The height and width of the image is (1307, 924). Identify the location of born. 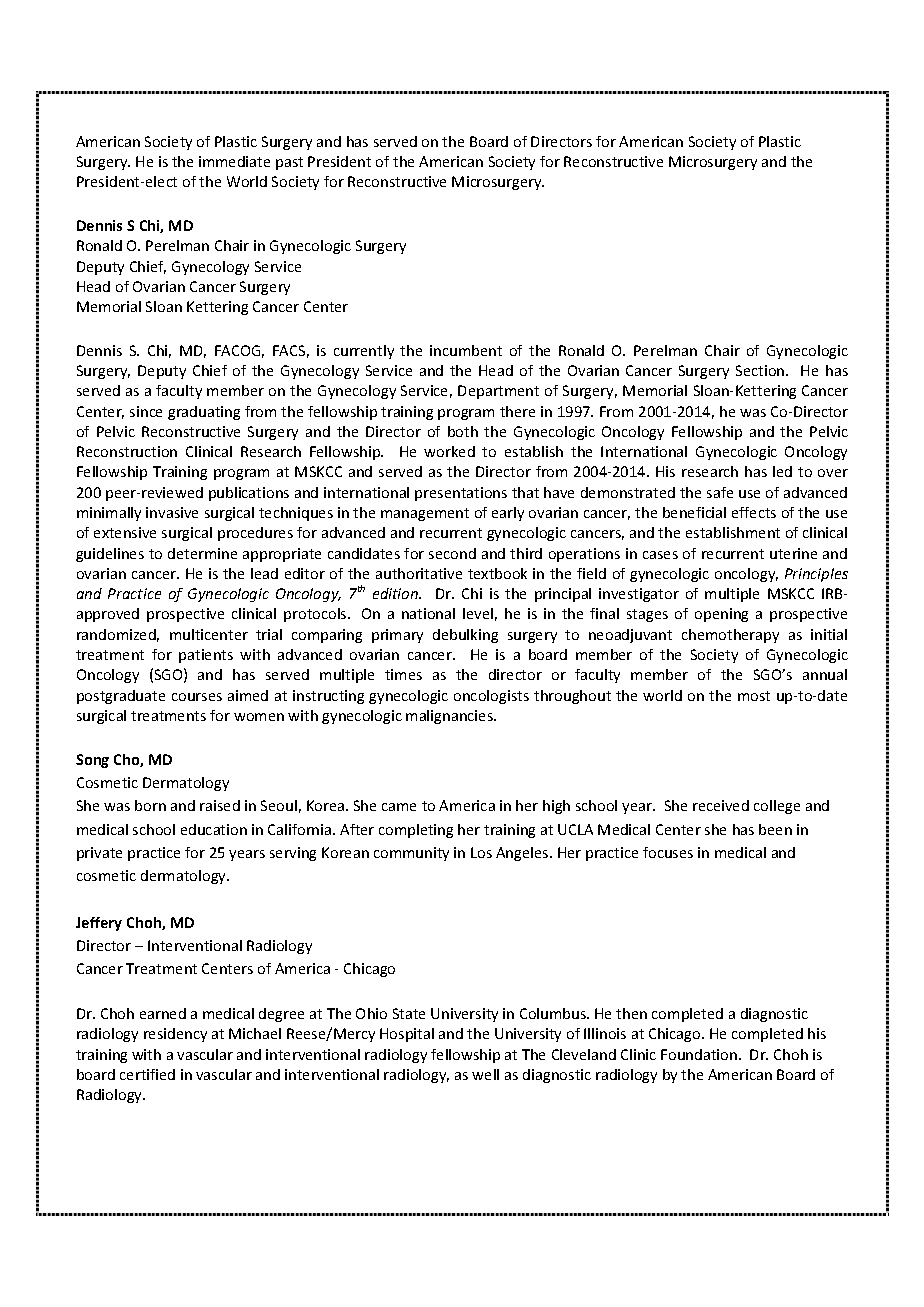
(150, 805).
